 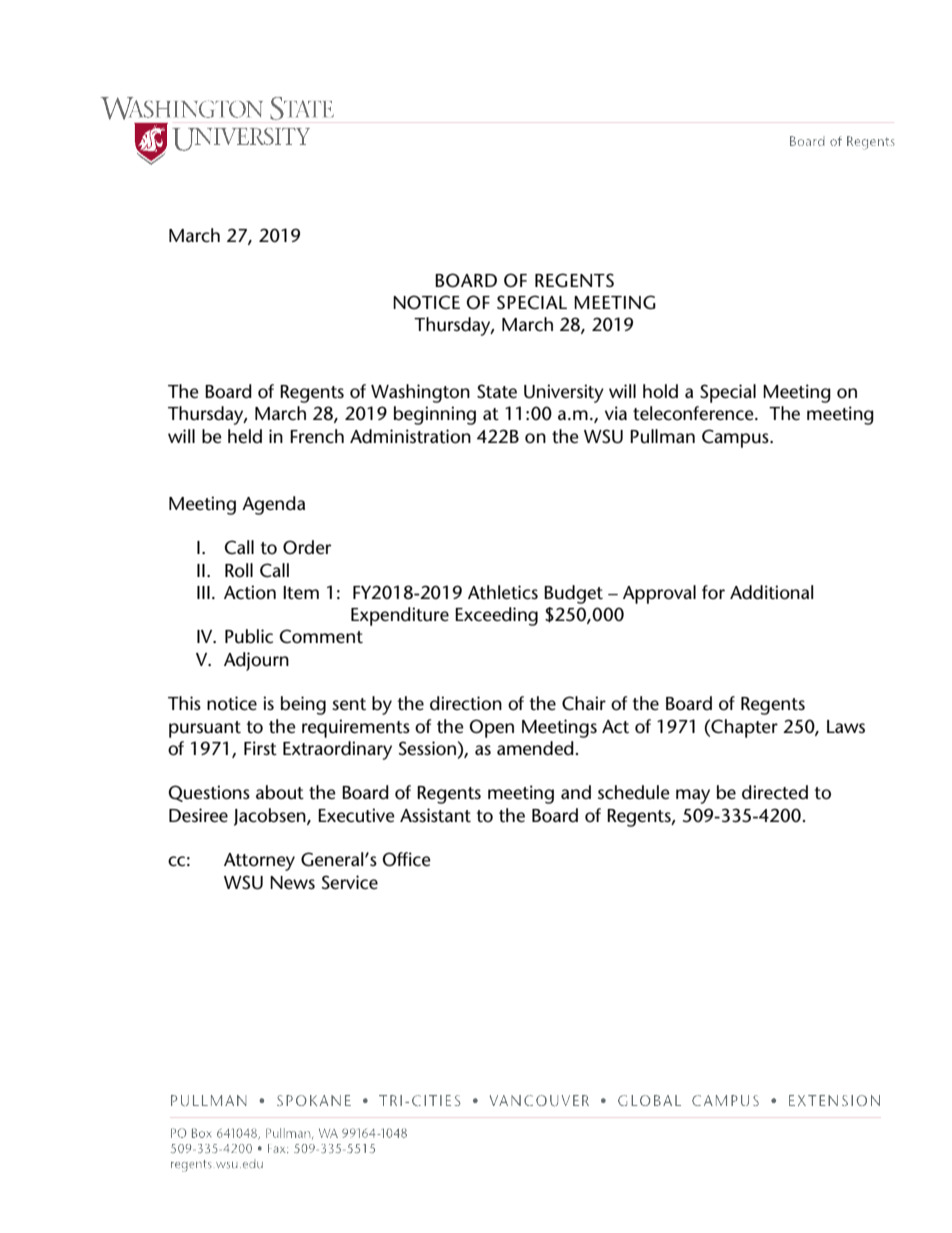 I want to click on Attorney, so click(x=259, y=862).
